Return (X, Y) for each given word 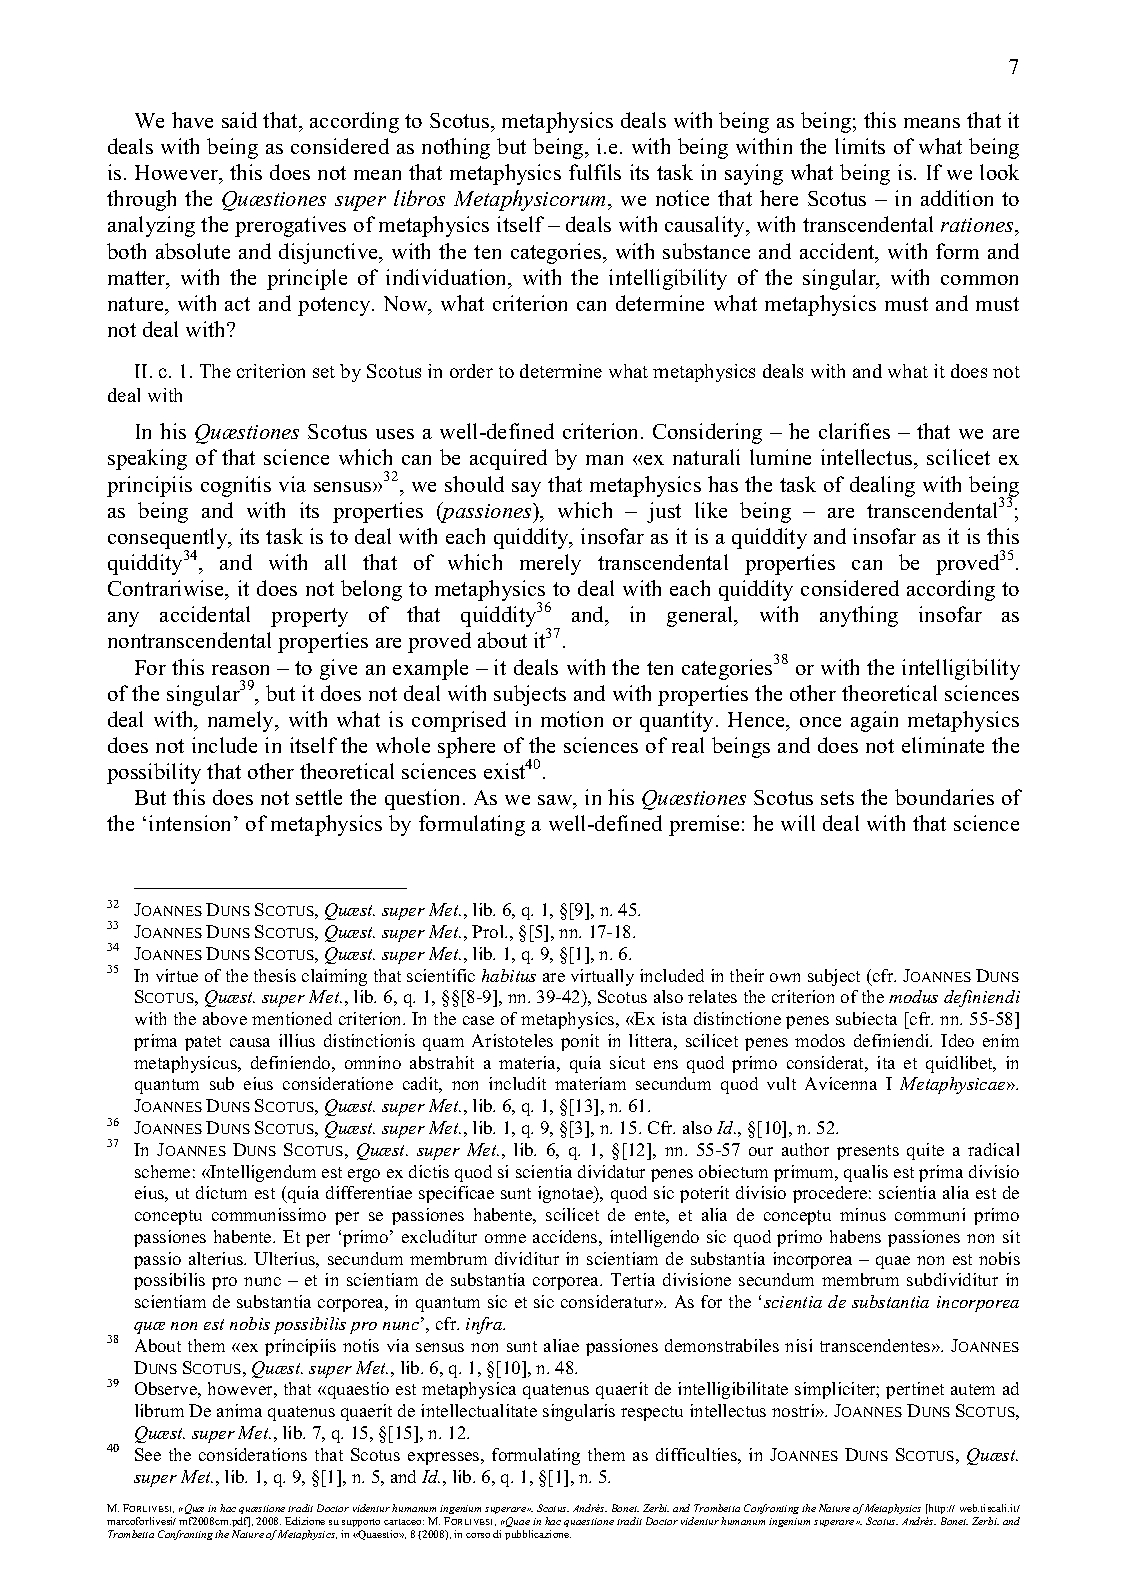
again (874, 721)
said (239, 120)
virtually (602, 977)
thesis (275, 975)
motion (572, 719)
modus (913, 996)
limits (860, 146)
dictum (221, 1192)
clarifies (854, 431)
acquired (508, 459)
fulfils (595, 172)
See (148, 1454)
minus (863, 1214)
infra (485, 1325)
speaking (147, 459)
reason (240, 670)
